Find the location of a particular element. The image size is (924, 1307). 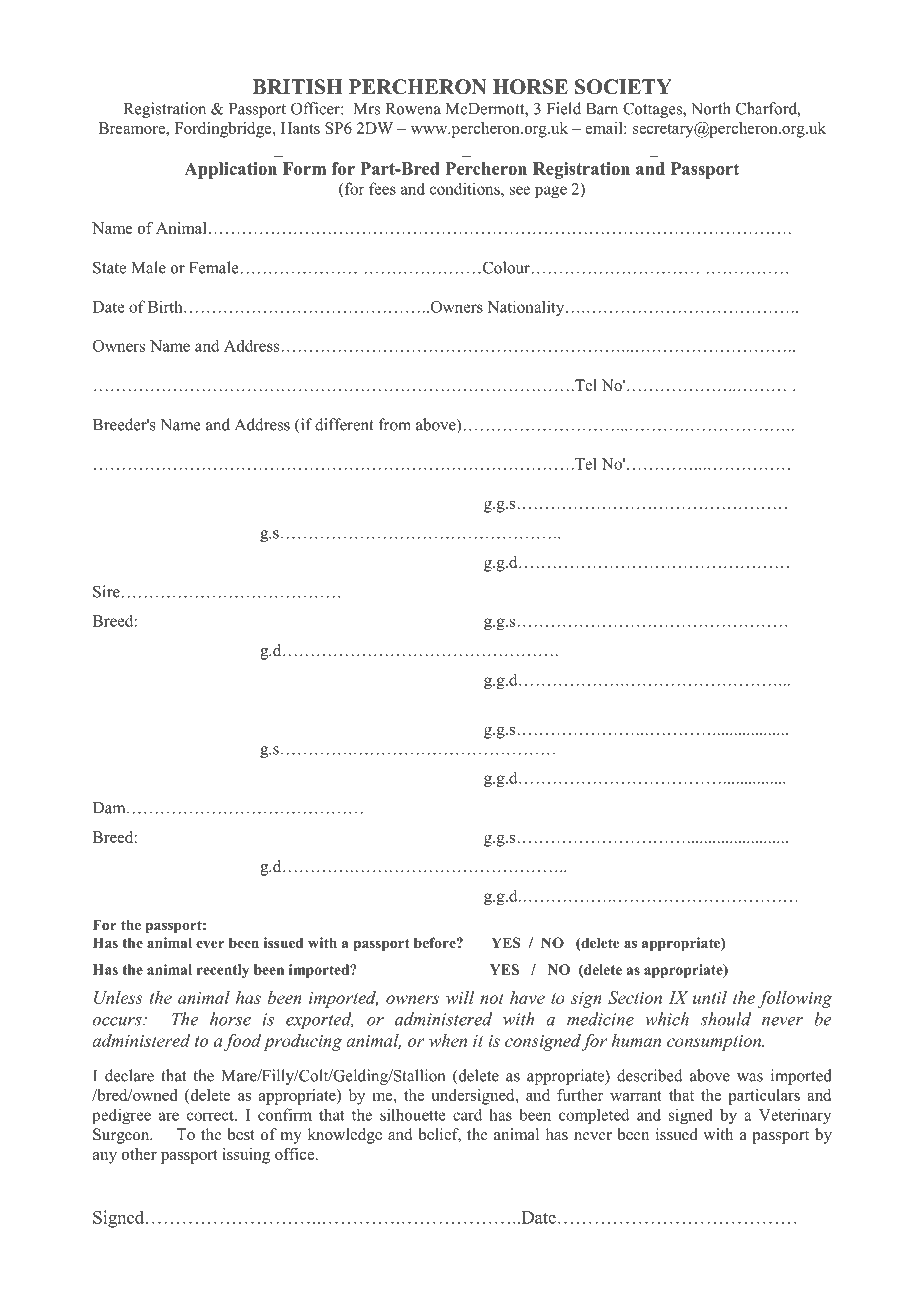

North is located at coordinates (711, 108).
